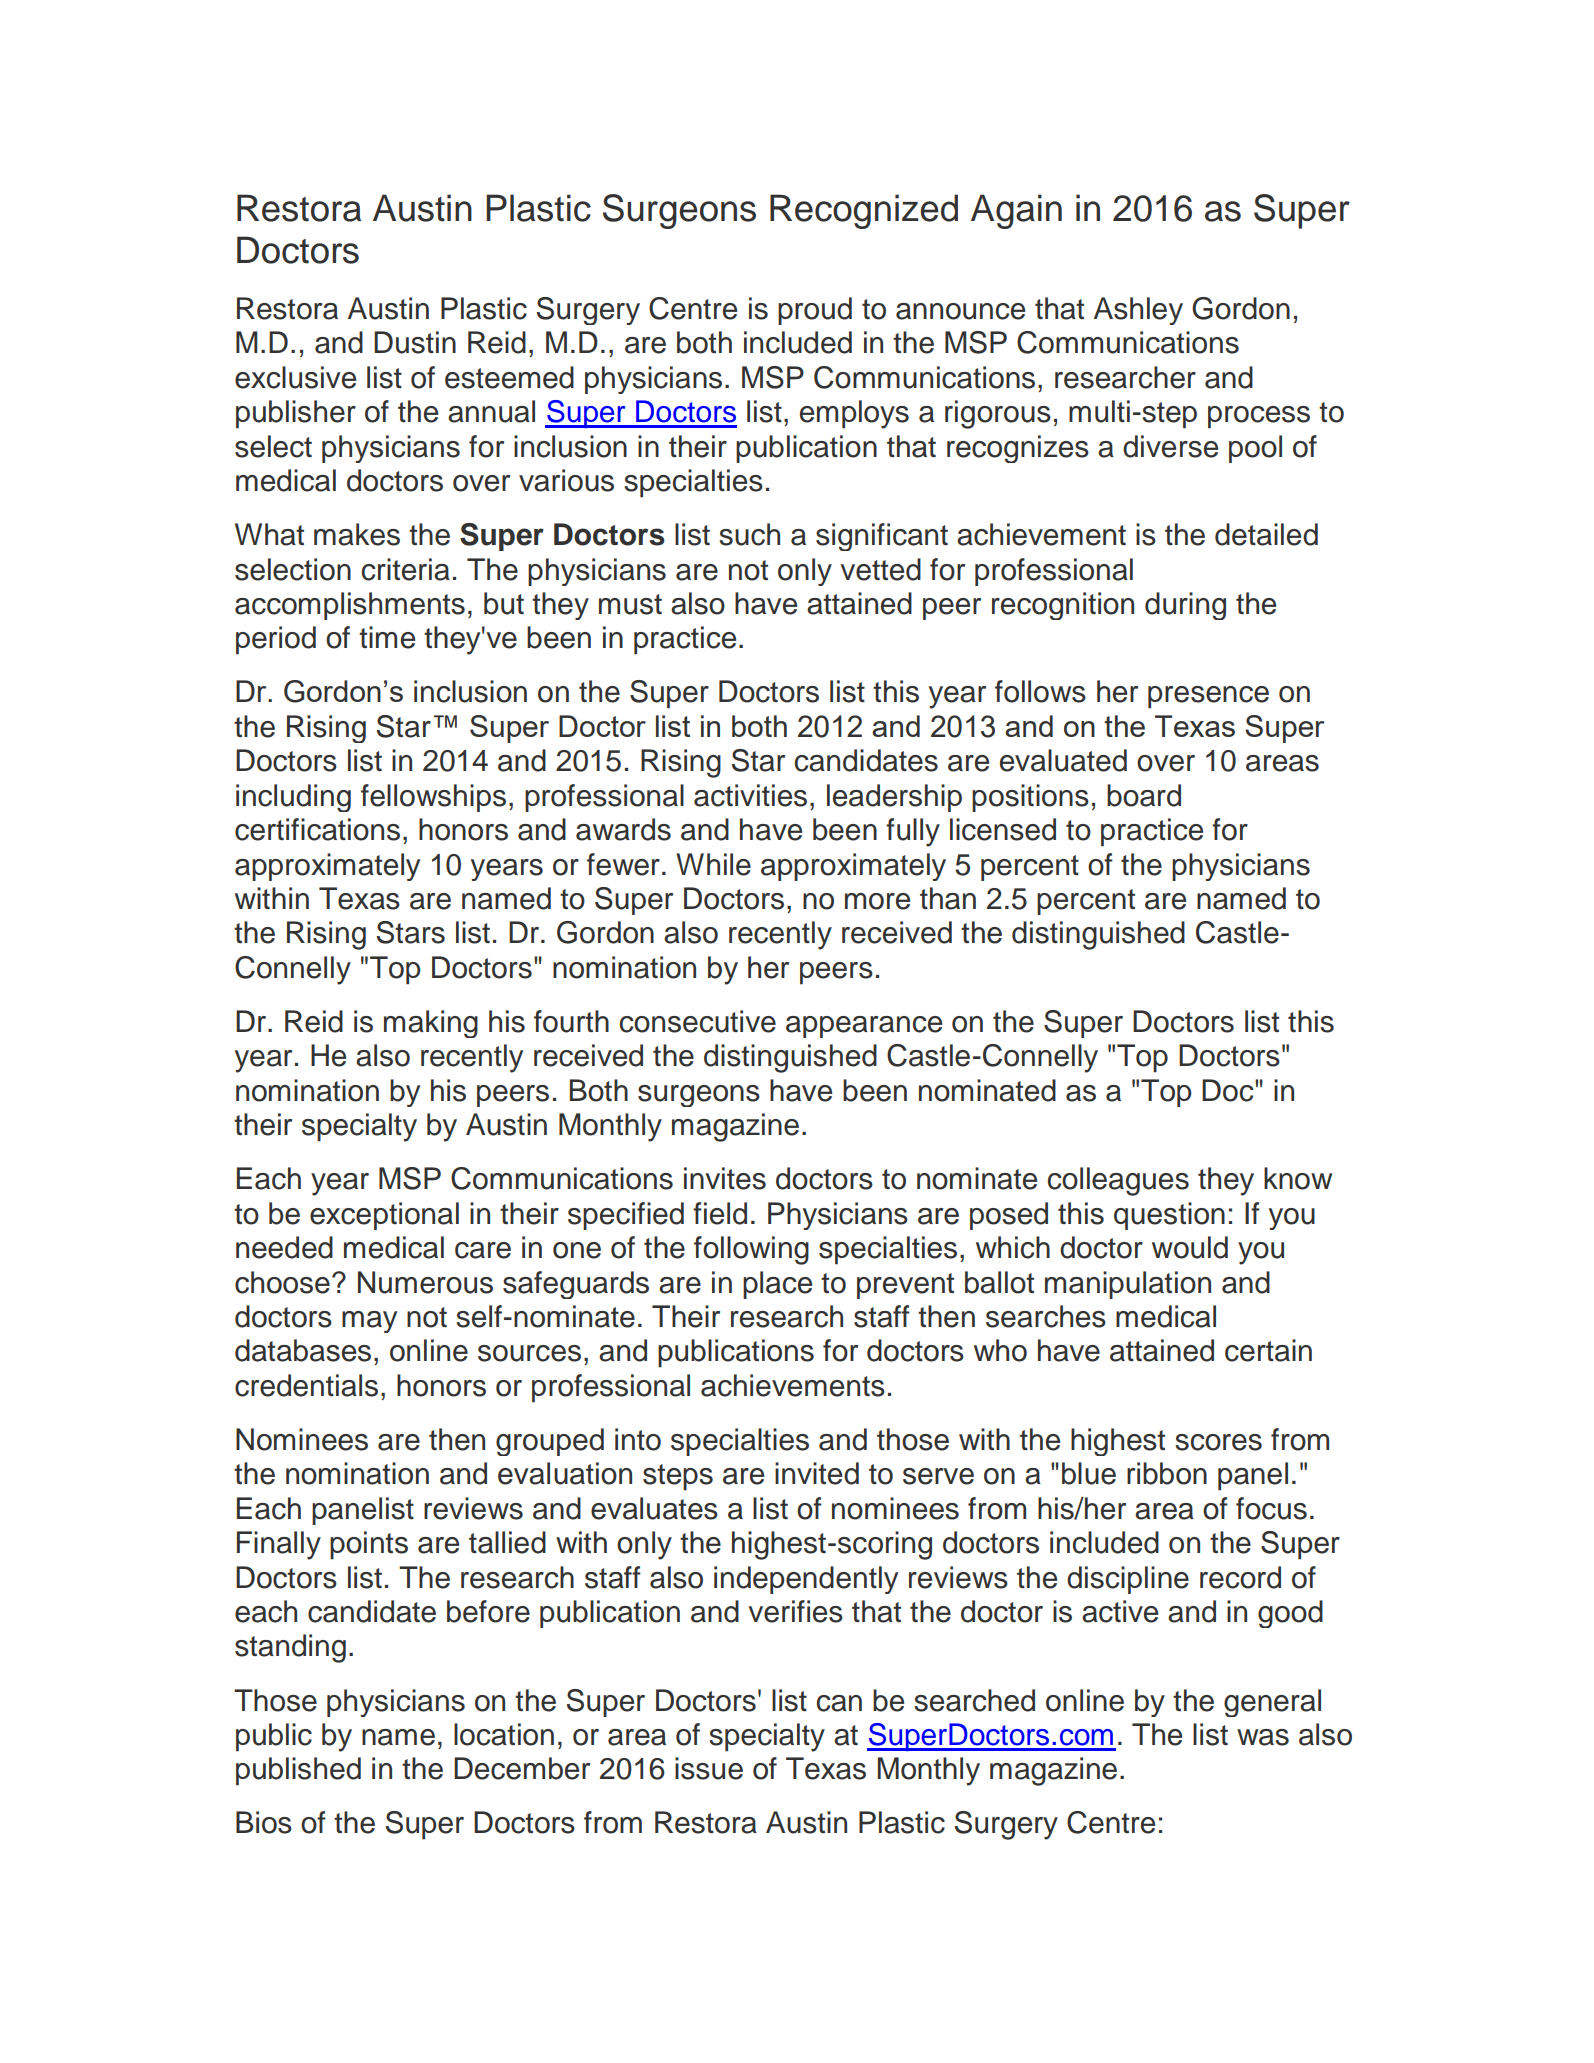 This screenshot has height=2063, width=1594. I want to click on Ashley, so click(1138, 311).
